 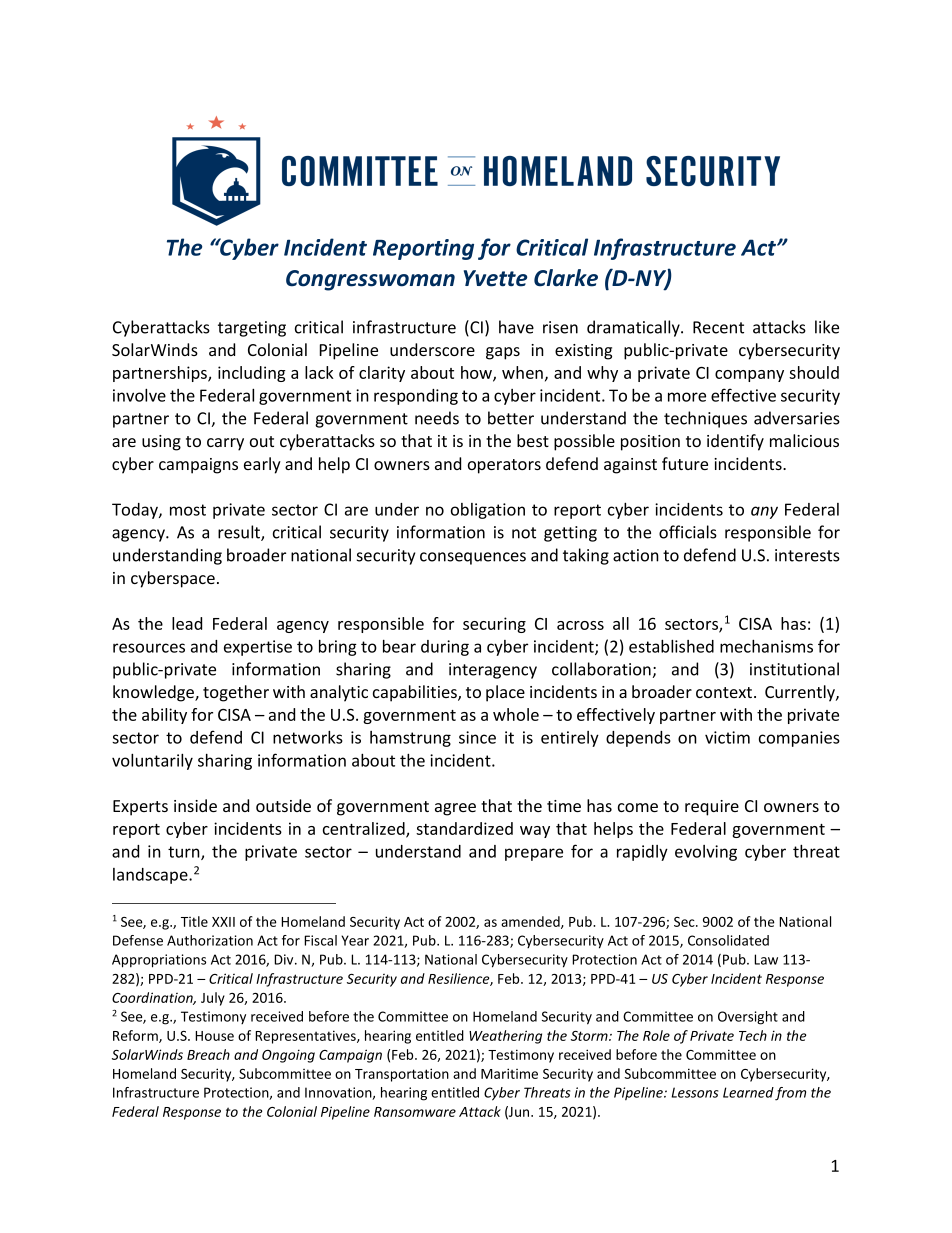 I want to click on obligation, so click(x=488, y=511).
